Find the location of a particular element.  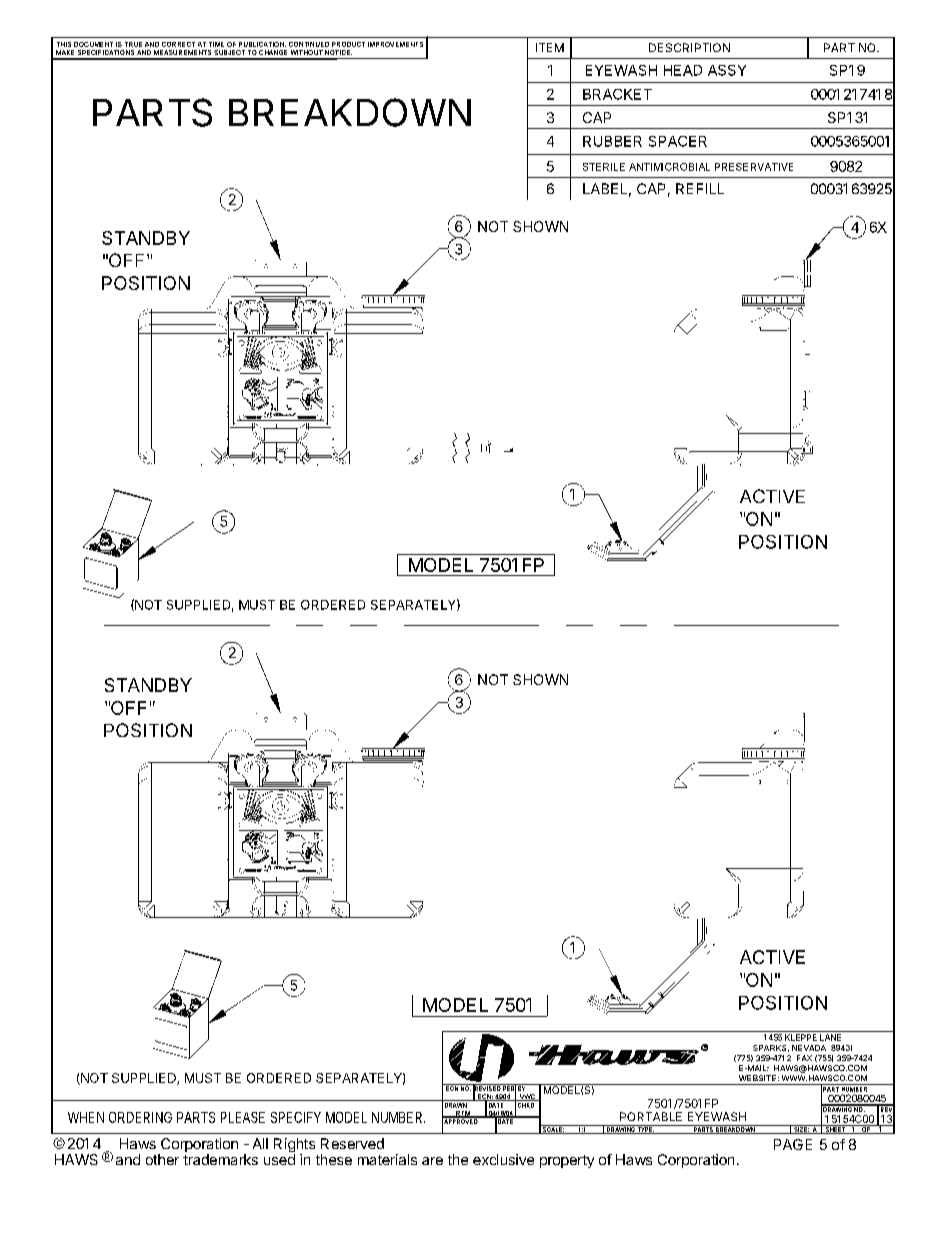

NEVADA is located at coordinates (809, 1048).
